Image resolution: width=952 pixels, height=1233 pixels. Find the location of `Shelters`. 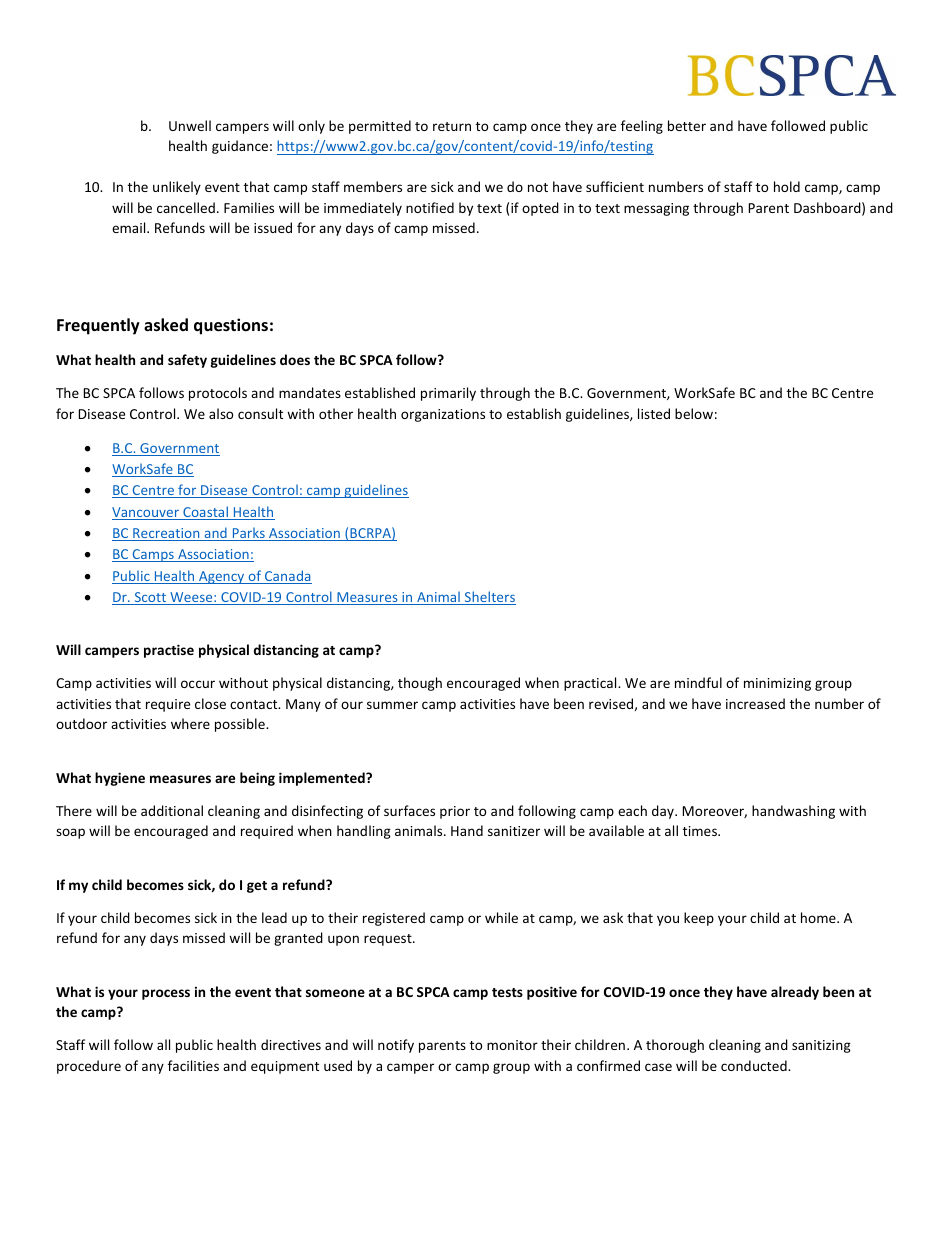

Shelters is located at coordinates (489, 598).
